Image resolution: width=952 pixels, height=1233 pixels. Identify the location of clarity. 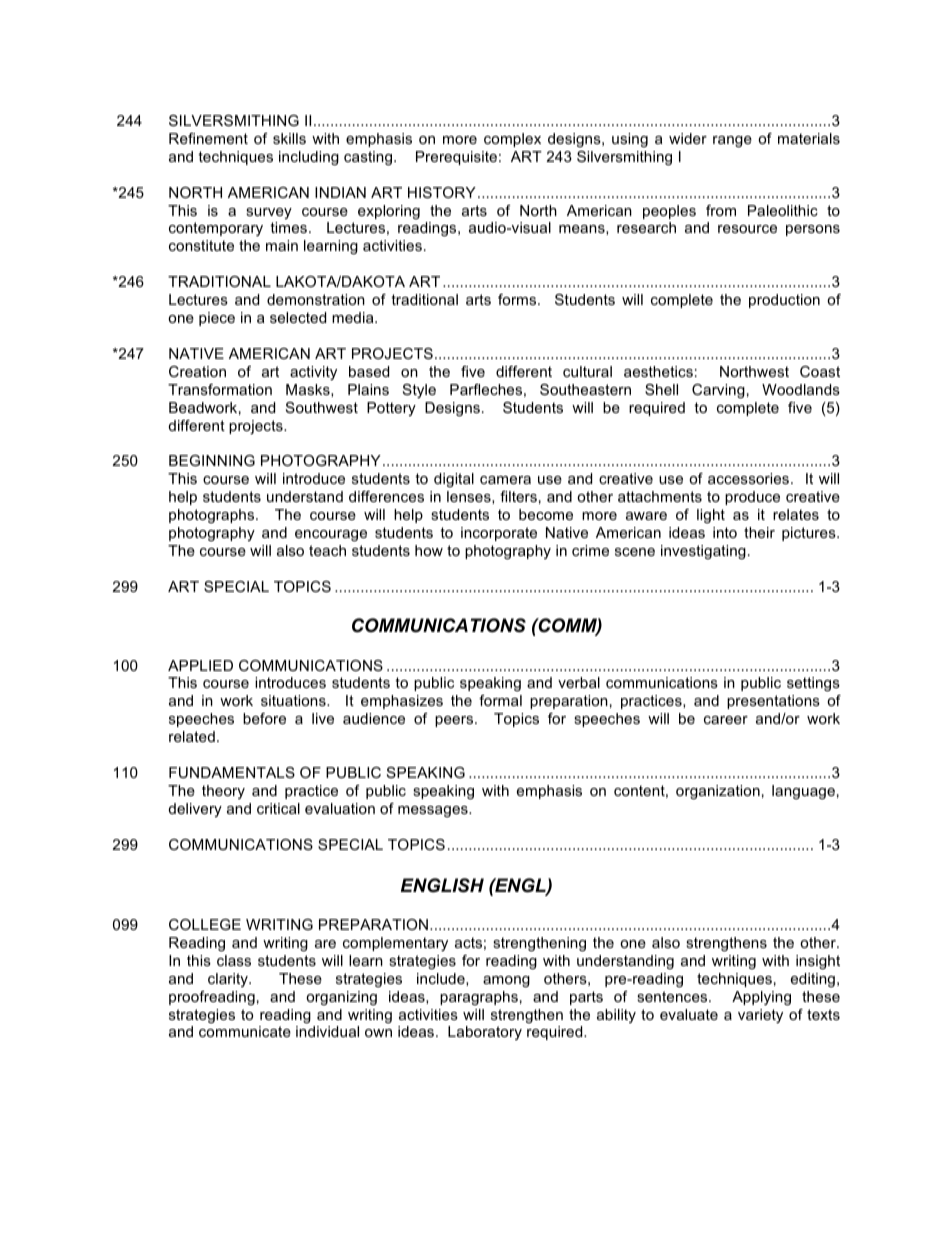
(229, 980).
